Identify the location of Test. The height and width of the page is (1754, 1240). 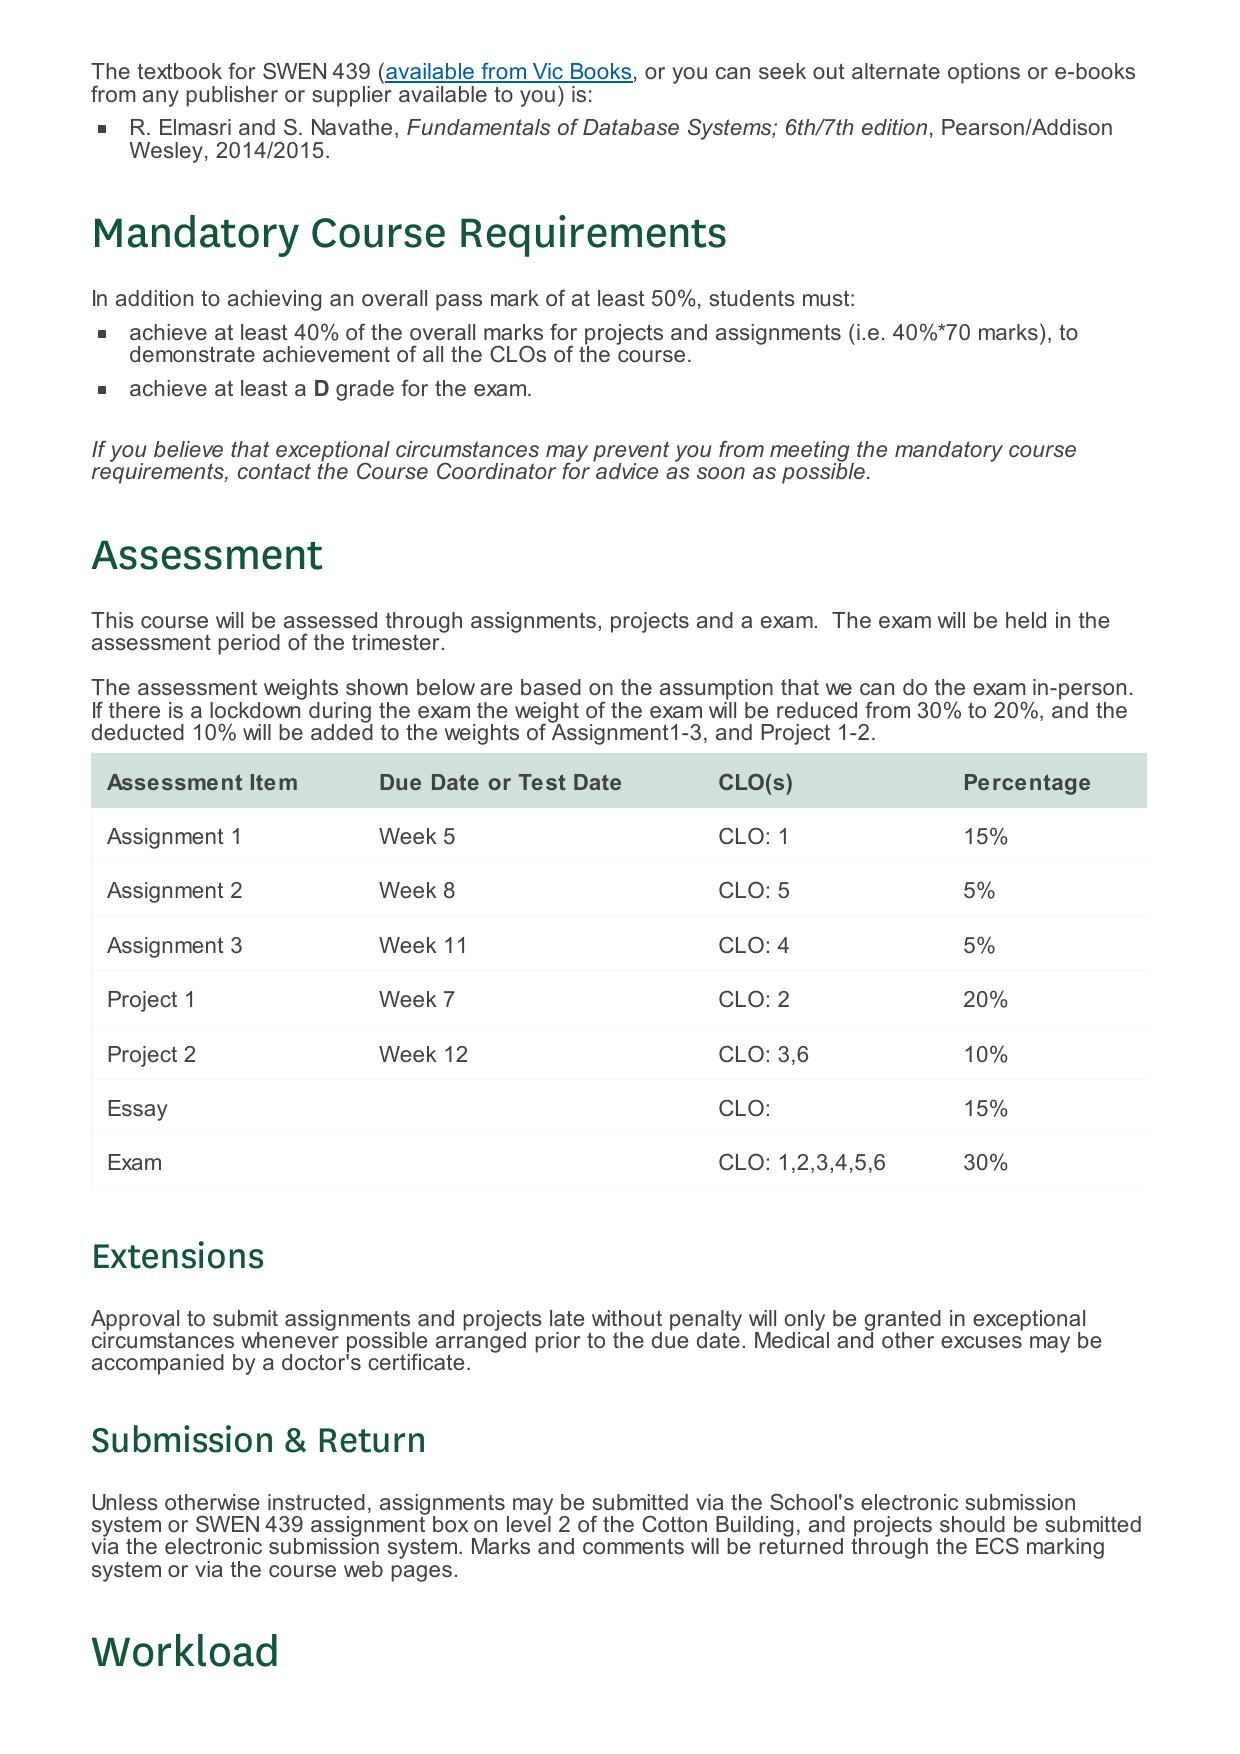
(542, 782).
